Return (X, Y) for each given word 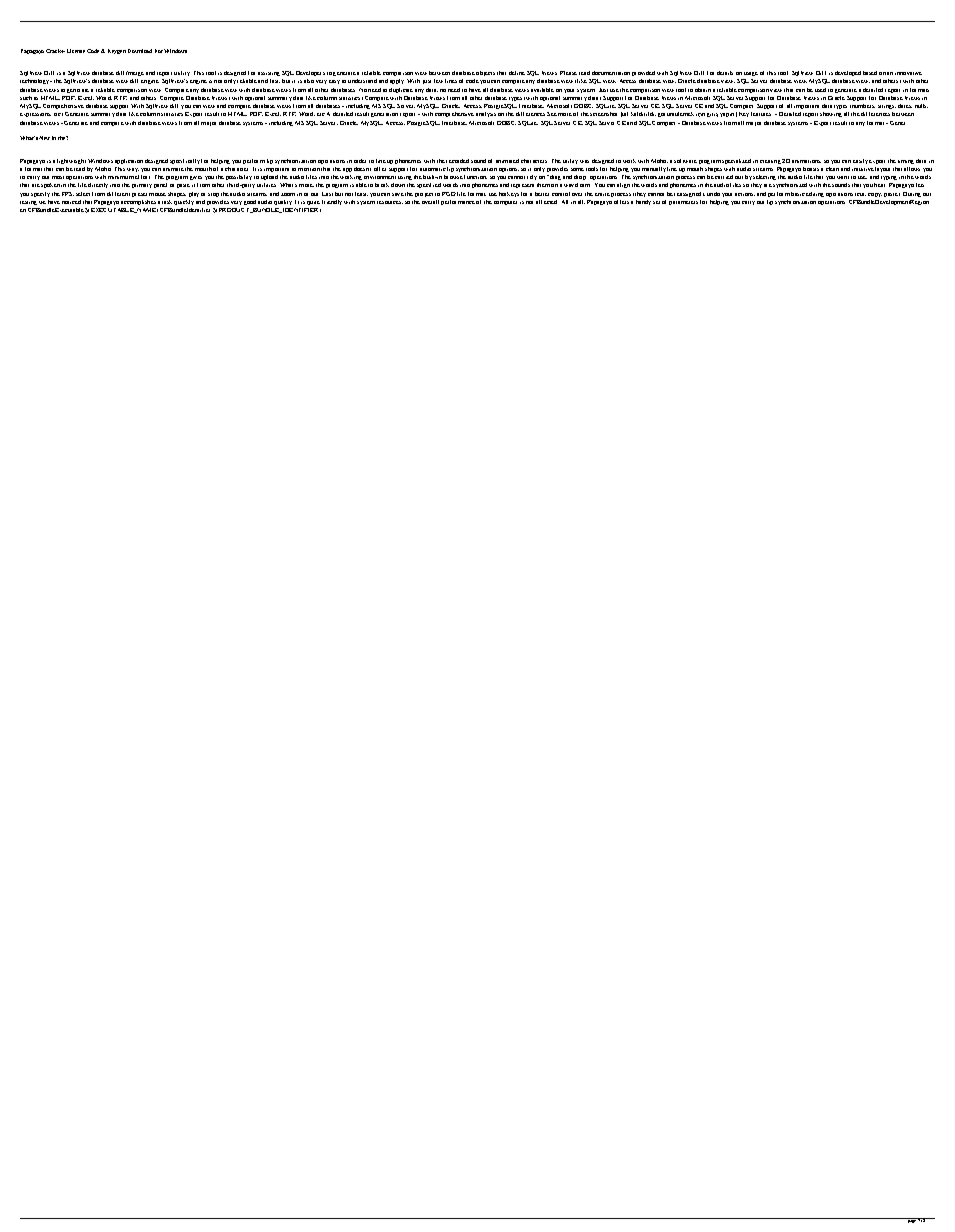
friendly (332, 202)
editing (815, 194)
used (820, 90)
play (194, 194)
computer (505, 203)
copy (875, 195)
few (438, 81)
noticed (71, 202)
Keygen (117, 51)
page (912, 1220)
